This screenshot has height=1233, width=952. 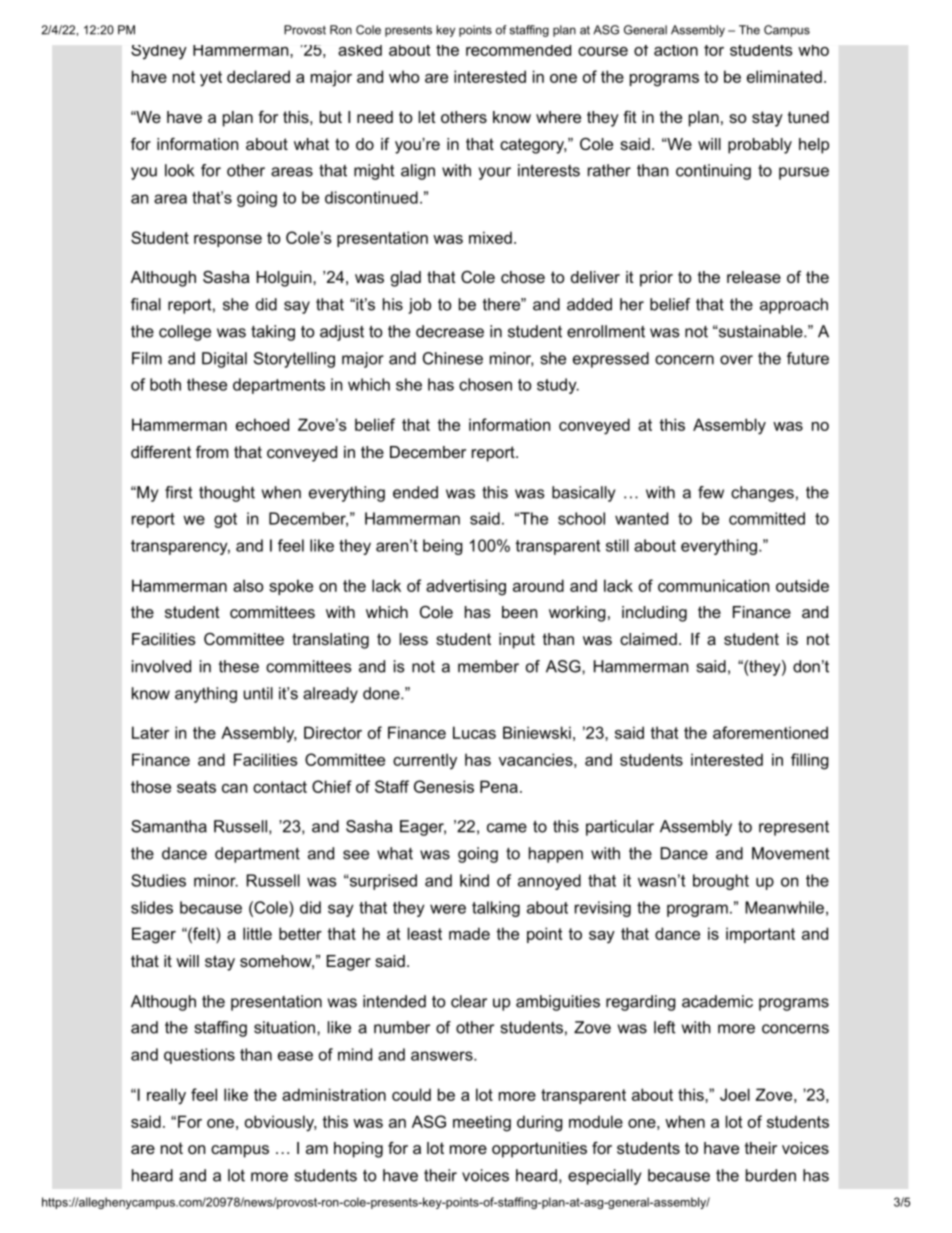 I want to click on eliminated, so click(x=784, y=76).
